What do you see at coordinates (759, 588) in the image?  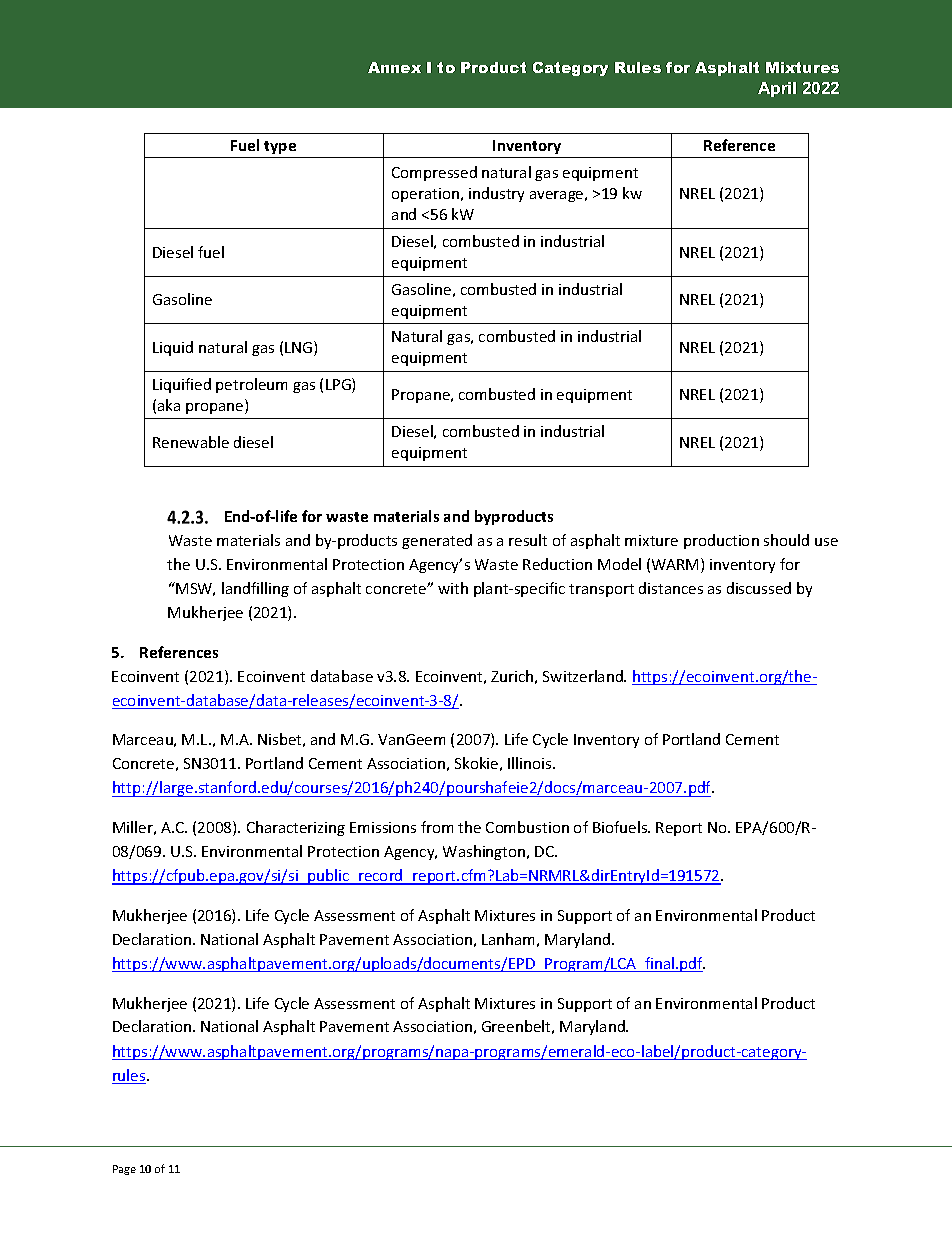 I see `discussed` at bounding box center [759, 588].
